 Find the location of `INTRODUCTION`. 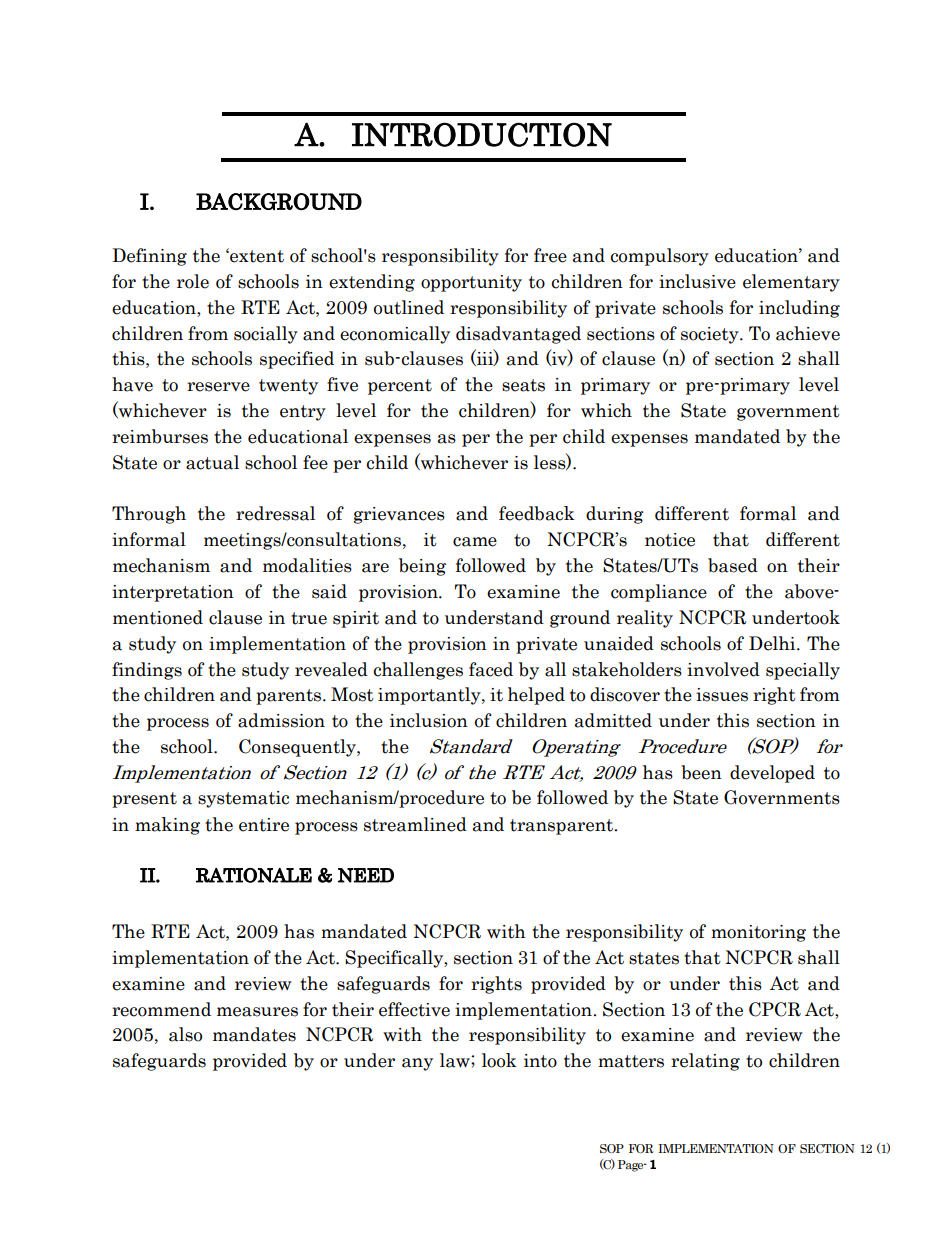

INTRODUCTION is located at coordinates (482, 134).
